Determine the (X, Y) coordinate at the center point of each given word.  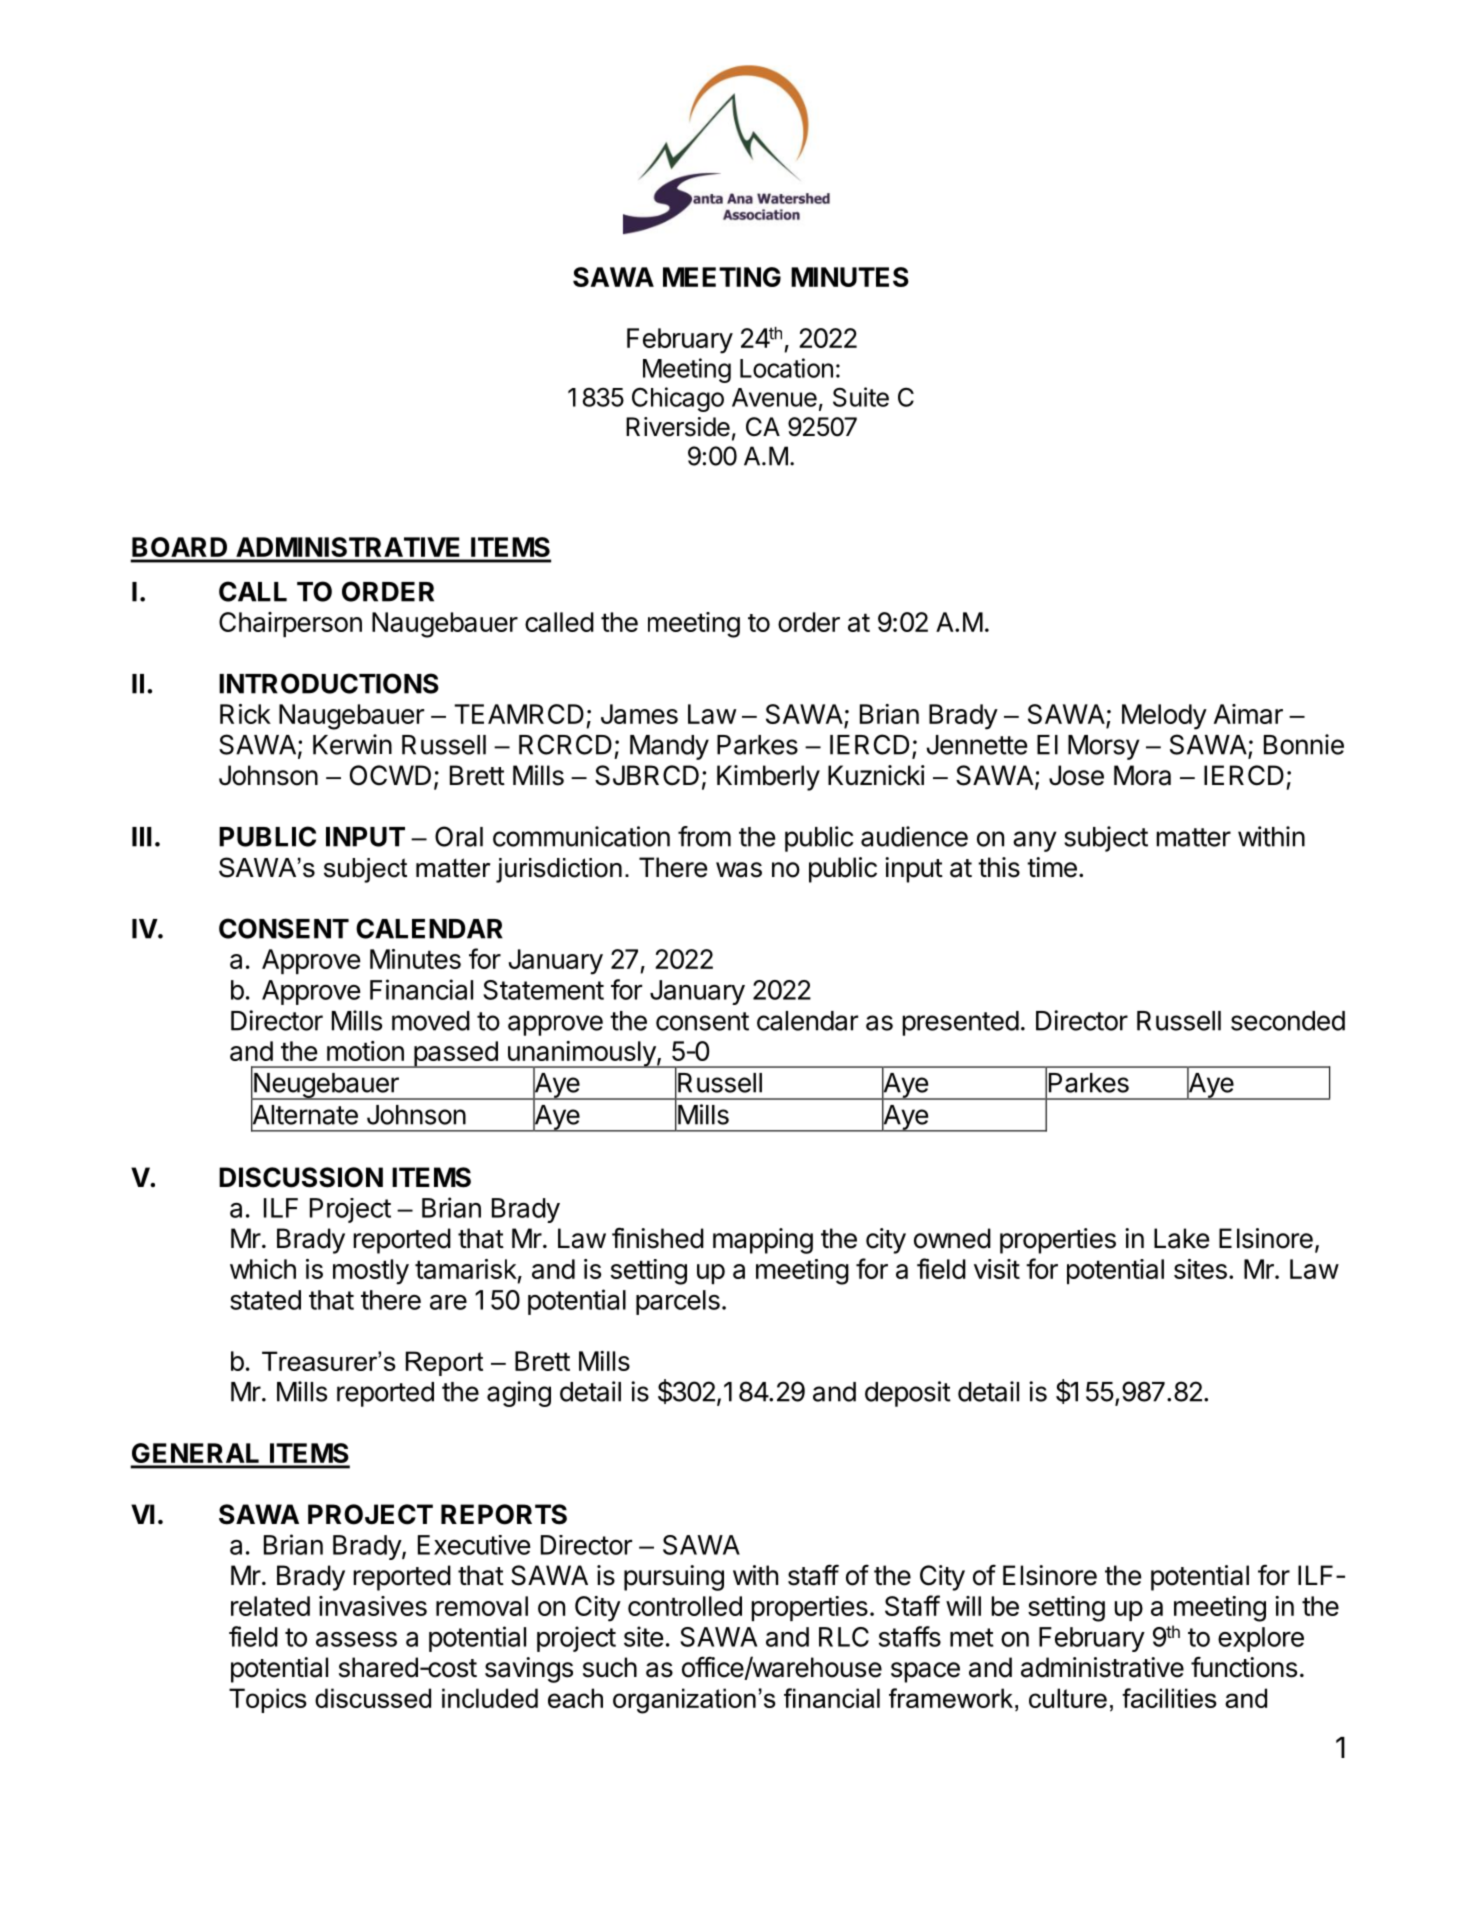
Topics (268, 1700)
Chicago (678, 399)
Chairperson (290, 624)
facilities (1169, 1698)
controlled (685, 1606)
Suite (861, 397)
